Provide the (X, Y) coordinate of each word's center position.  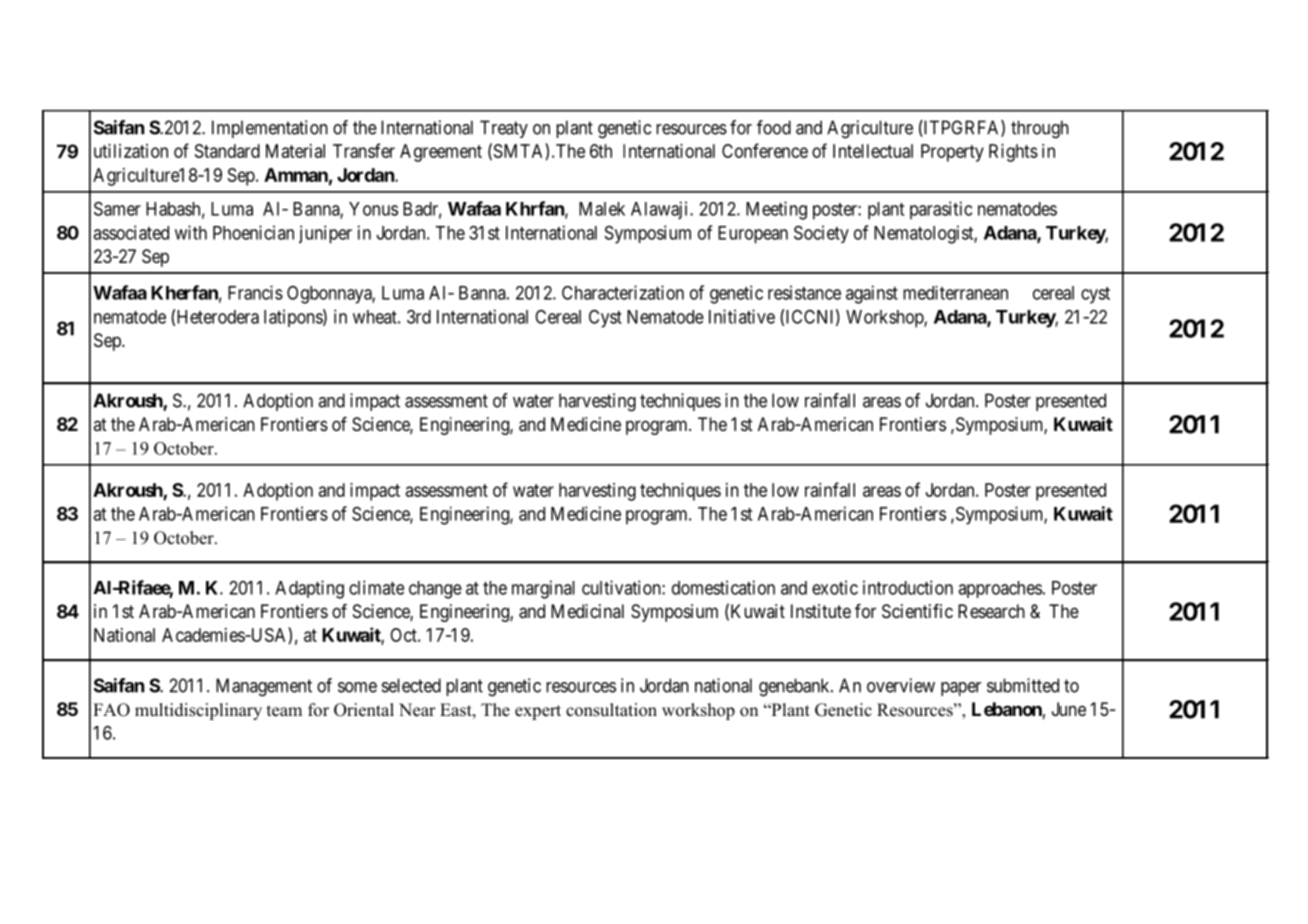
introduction (908, 587)
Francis (255, 292)
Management (264, 687)
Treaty (504, 129)
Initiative (742, 316)
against (872, 294)
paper (961, 689)
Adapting (309, 589)
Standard (227, 151)
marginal (543, 589)
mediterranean (955, 293)
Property (952, 153)
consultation (611, 710)
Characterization (623, 292)
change (435, 590)
